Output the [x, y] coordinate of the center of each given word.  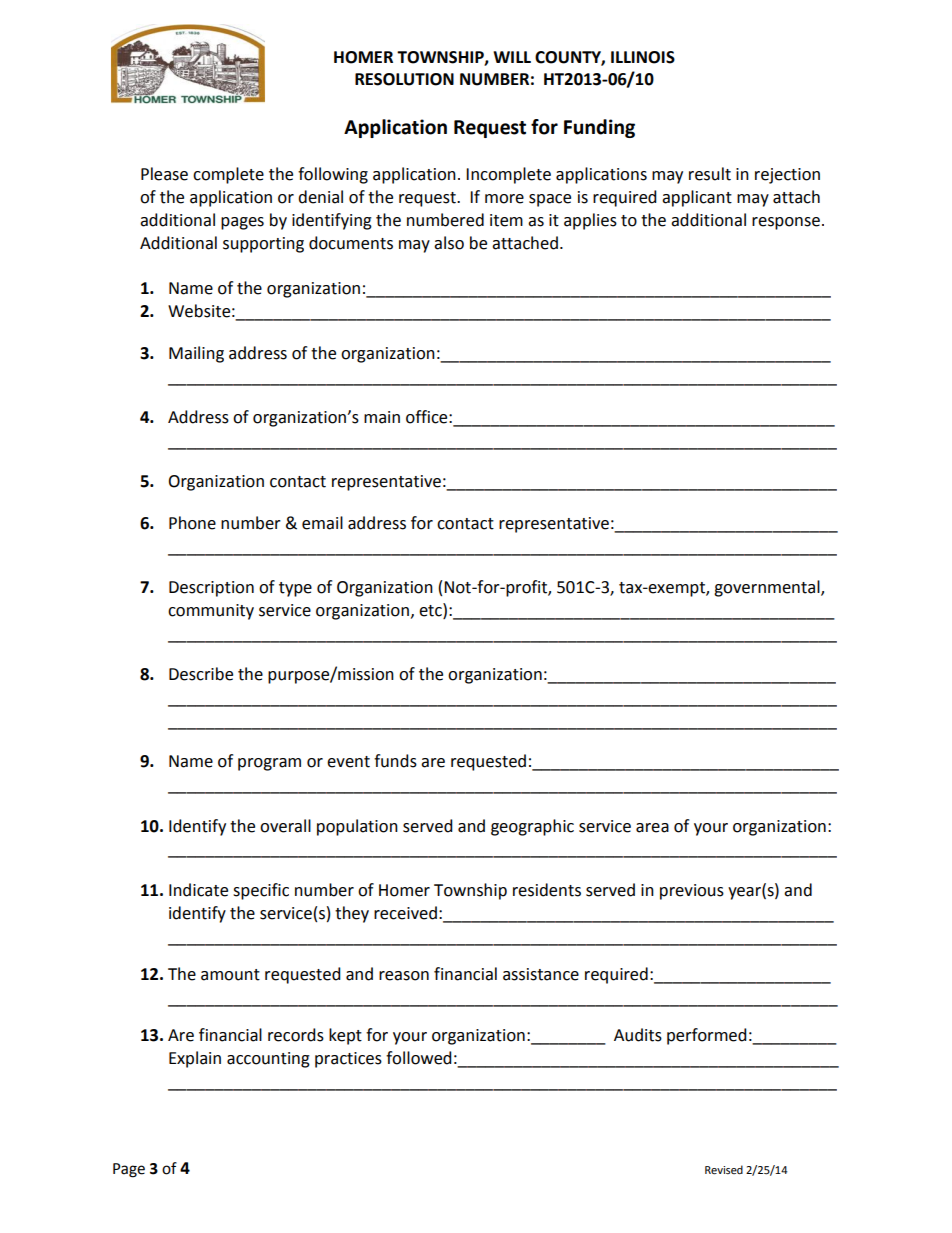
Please [164, 174]
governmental [768, 588]
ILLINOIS [643, 57]
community [211, 612]
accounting [268, 1060]
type [295, 589]
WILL [512, 57]
